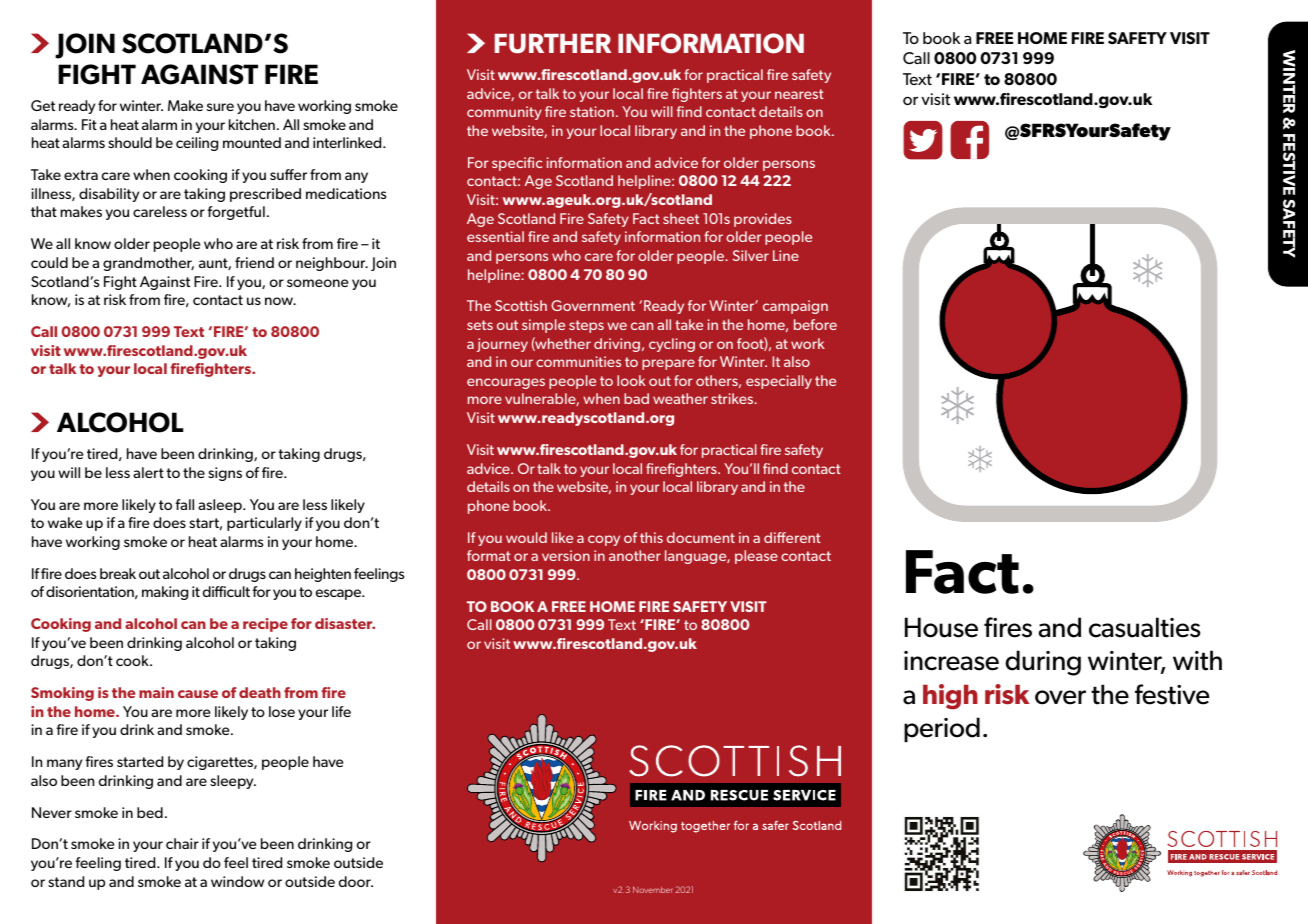  Describe the element at coordinates (182, 843) in the image. I see `chair` at that location.
